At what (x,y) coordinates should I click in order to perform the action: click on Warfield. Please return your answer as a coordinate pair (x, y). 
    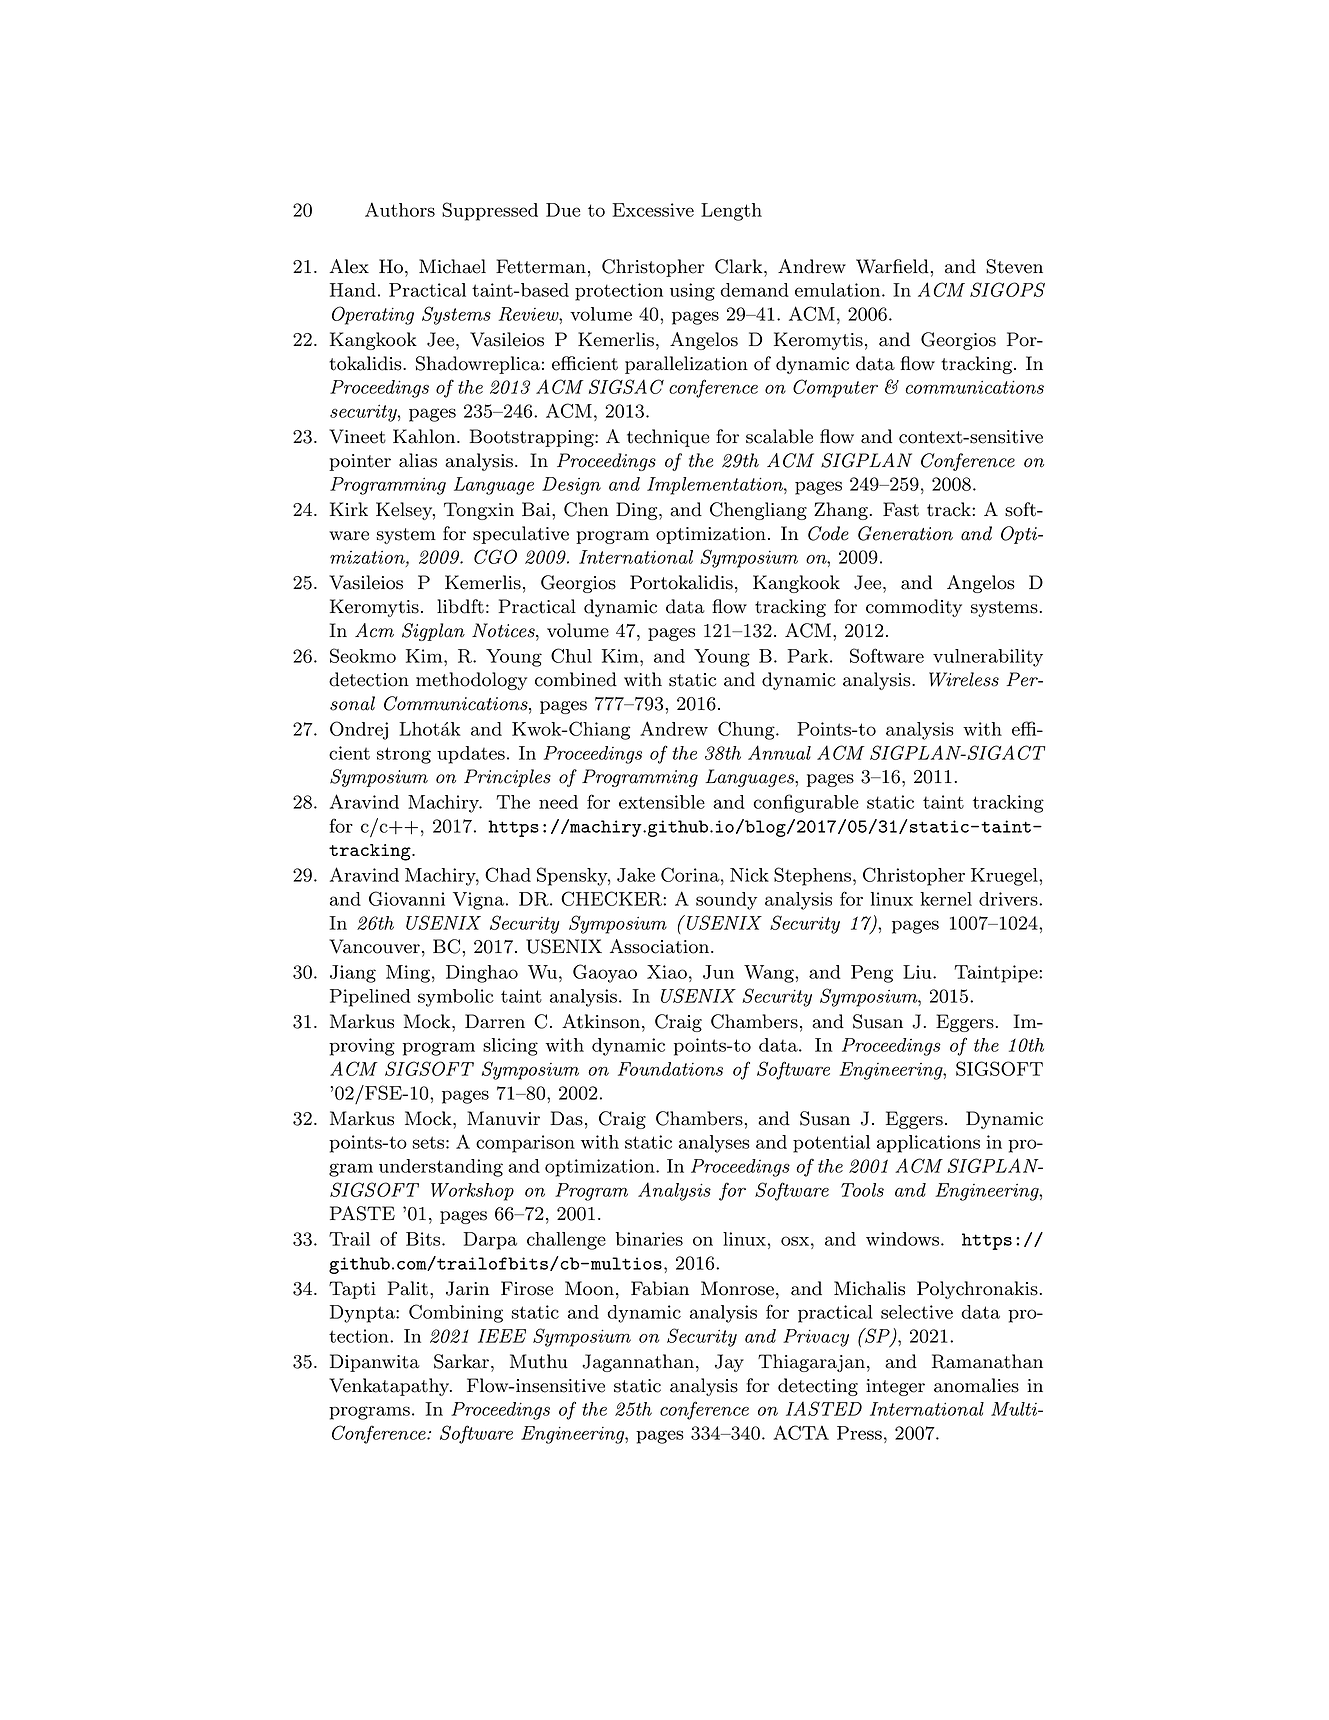
    Looking at the image, I should click on (892, 266).
